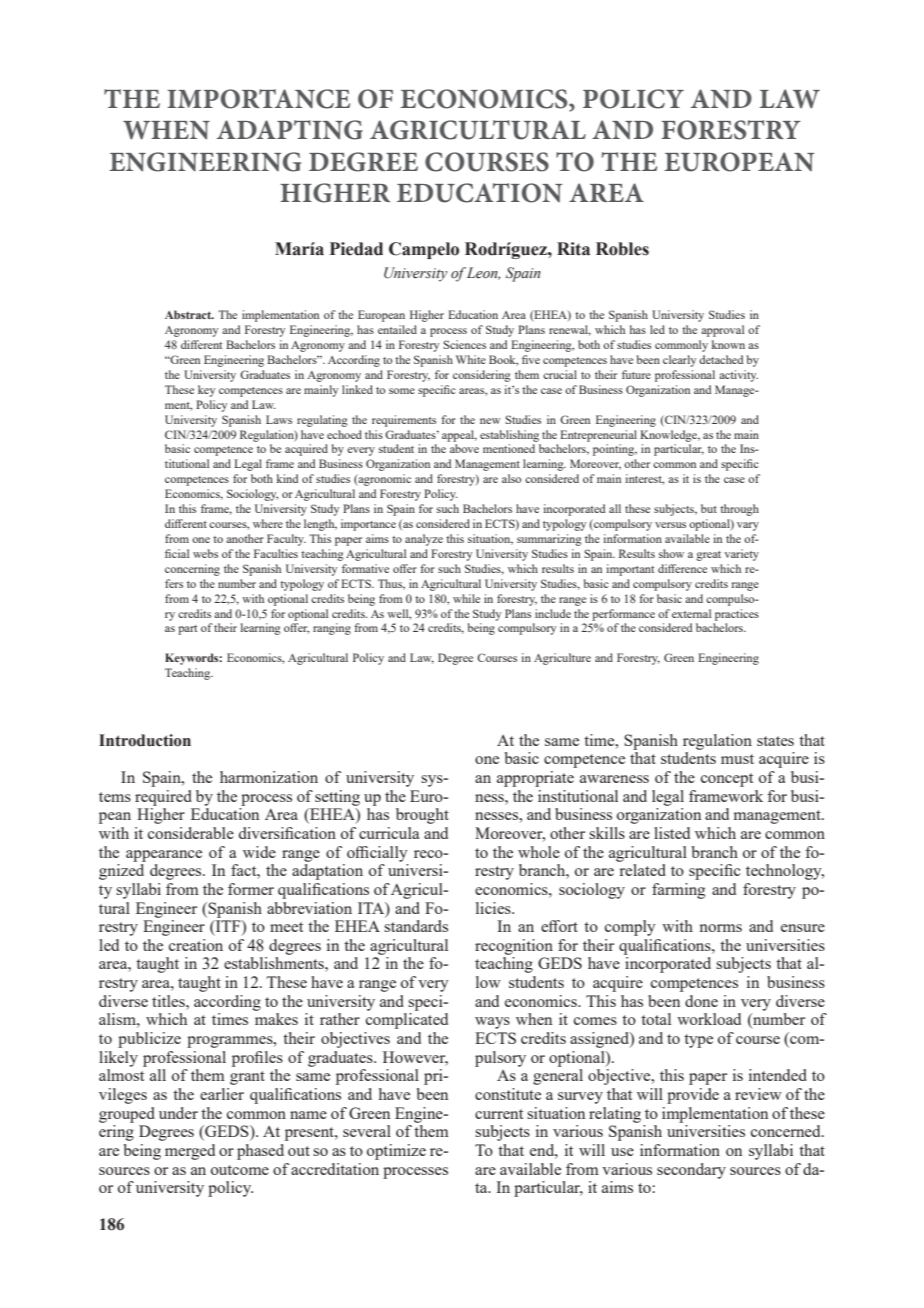 The height and width of the screenshot is (1308, 924). I want to click on where, so click(268, 523).
